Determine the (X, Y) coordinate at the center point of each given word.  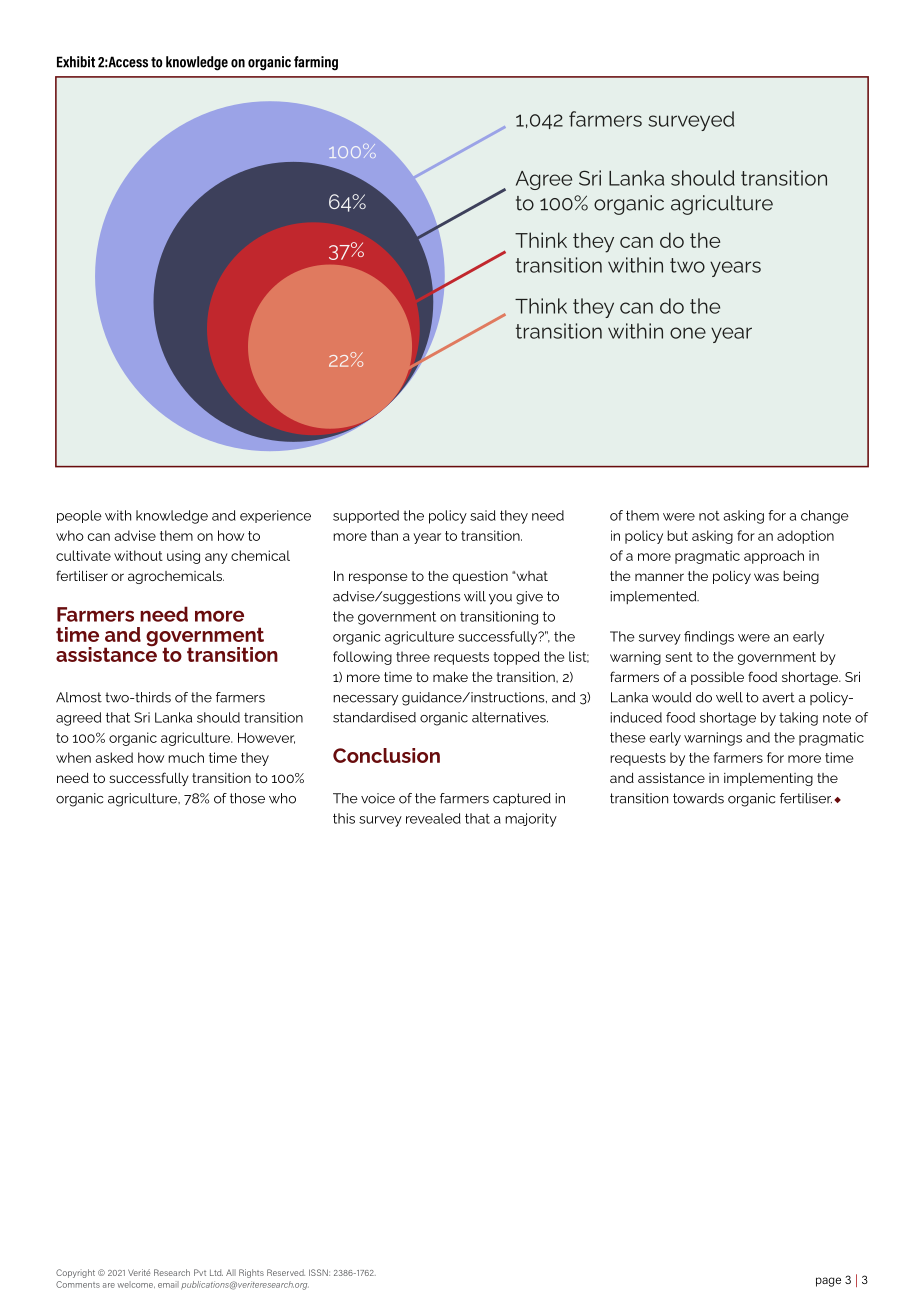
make (450, 676)
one (688, 333)
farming (316, 63)
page (828, 1282)
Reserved (286, 1272)
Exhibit (76, 62)
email (168, 1284)
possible (717, 678)
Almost (79, 697)
